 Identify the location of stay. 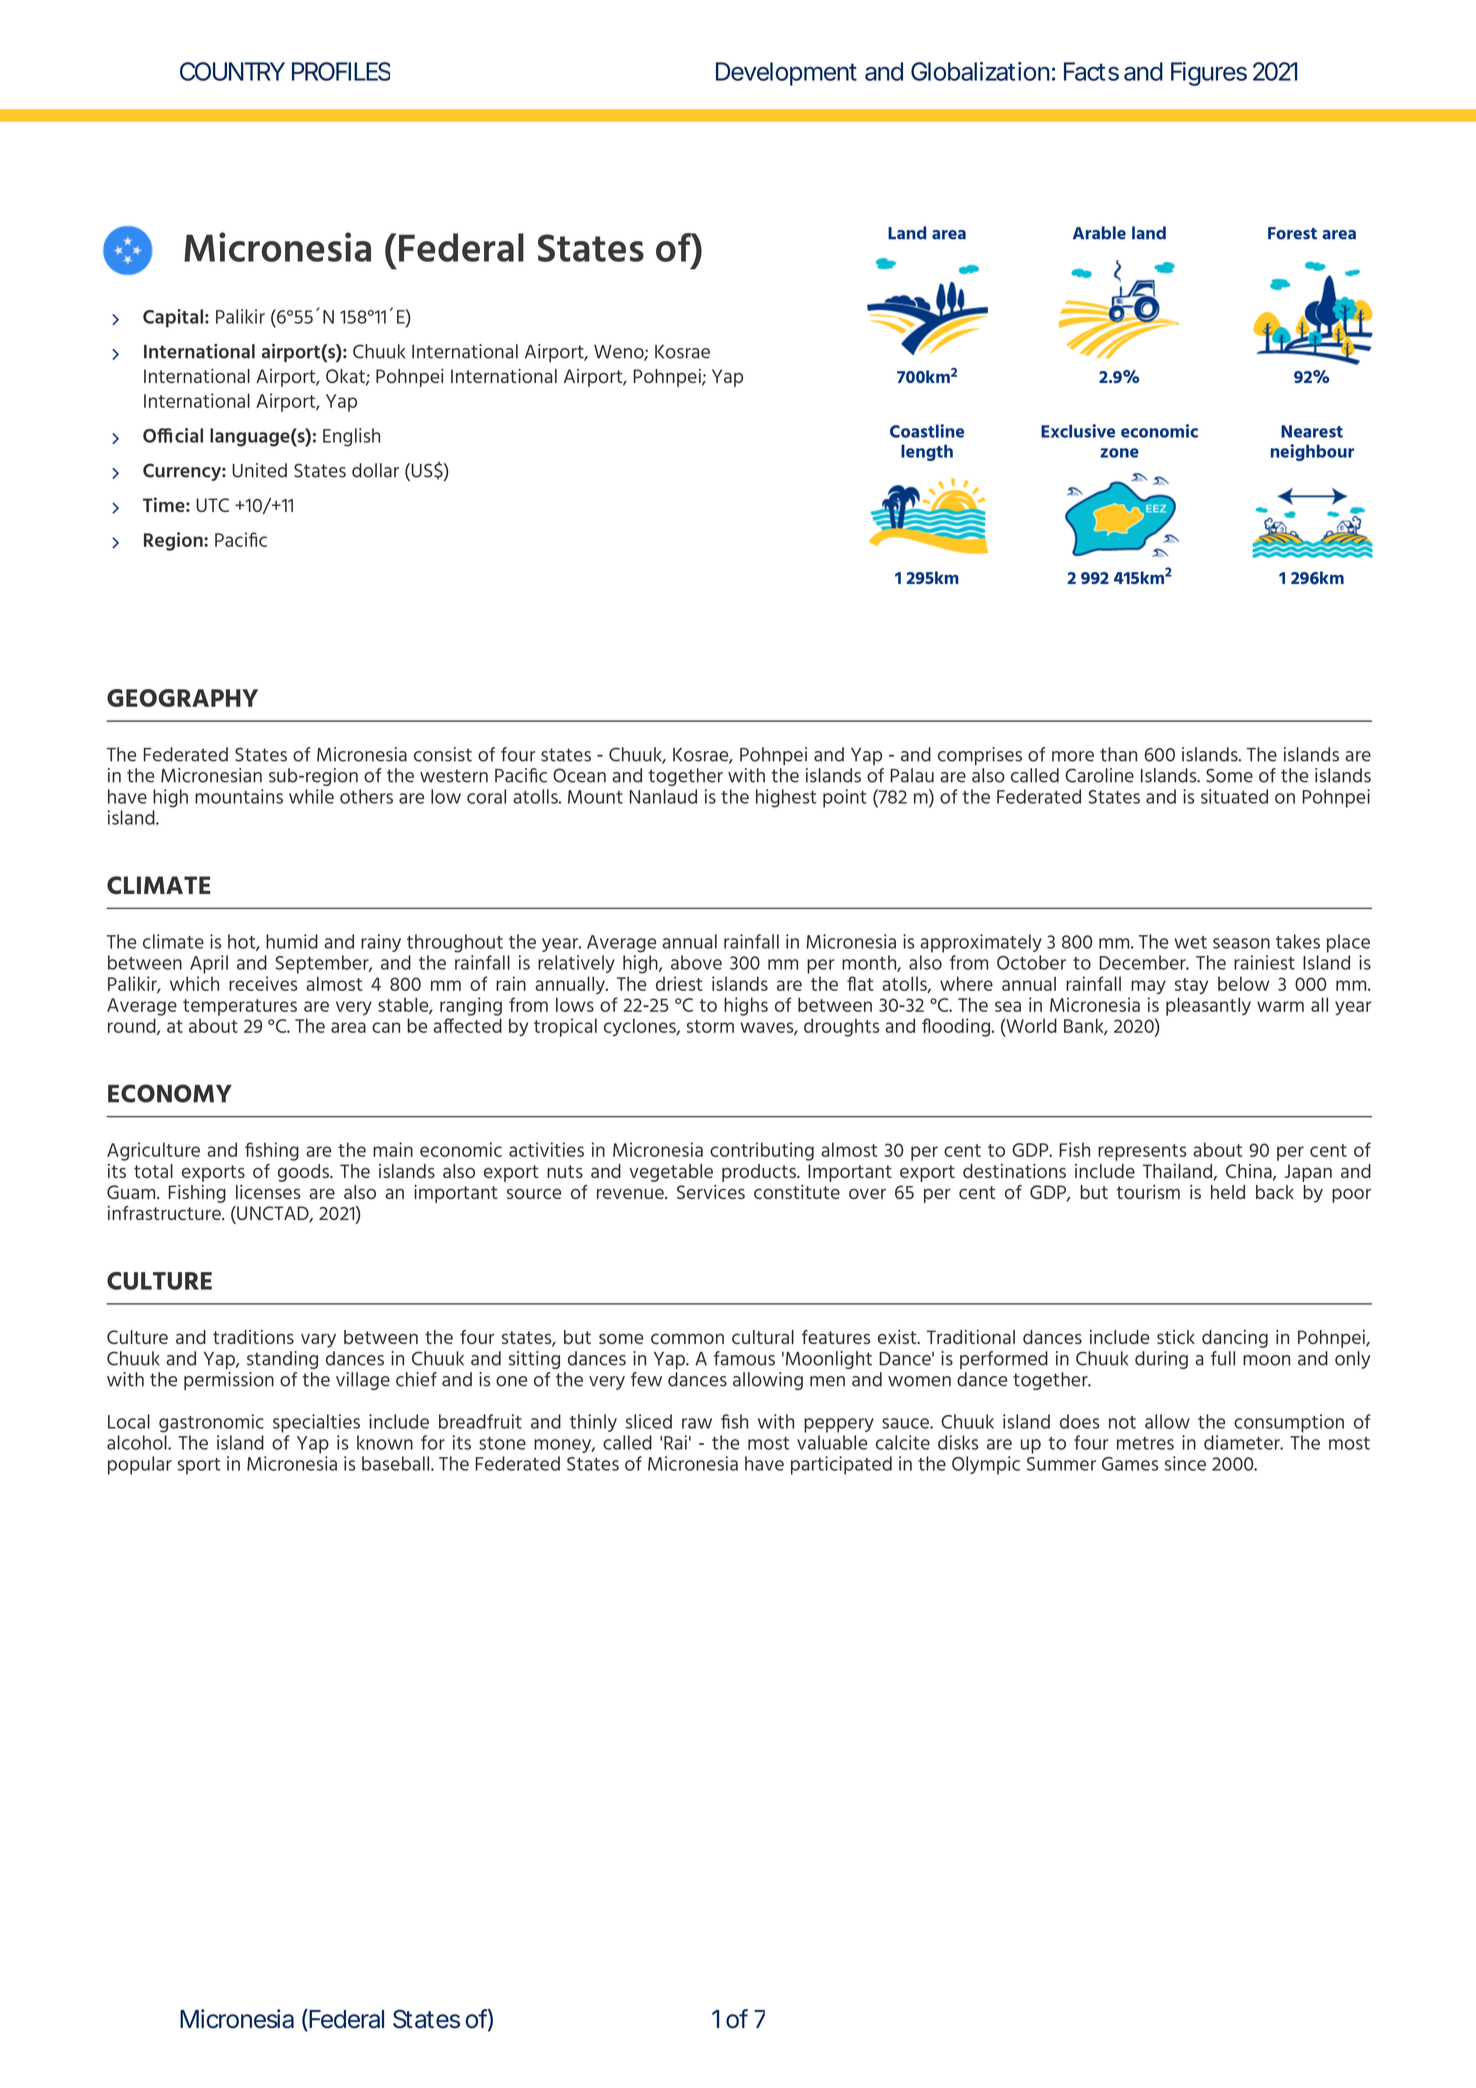
(1191, 986).
